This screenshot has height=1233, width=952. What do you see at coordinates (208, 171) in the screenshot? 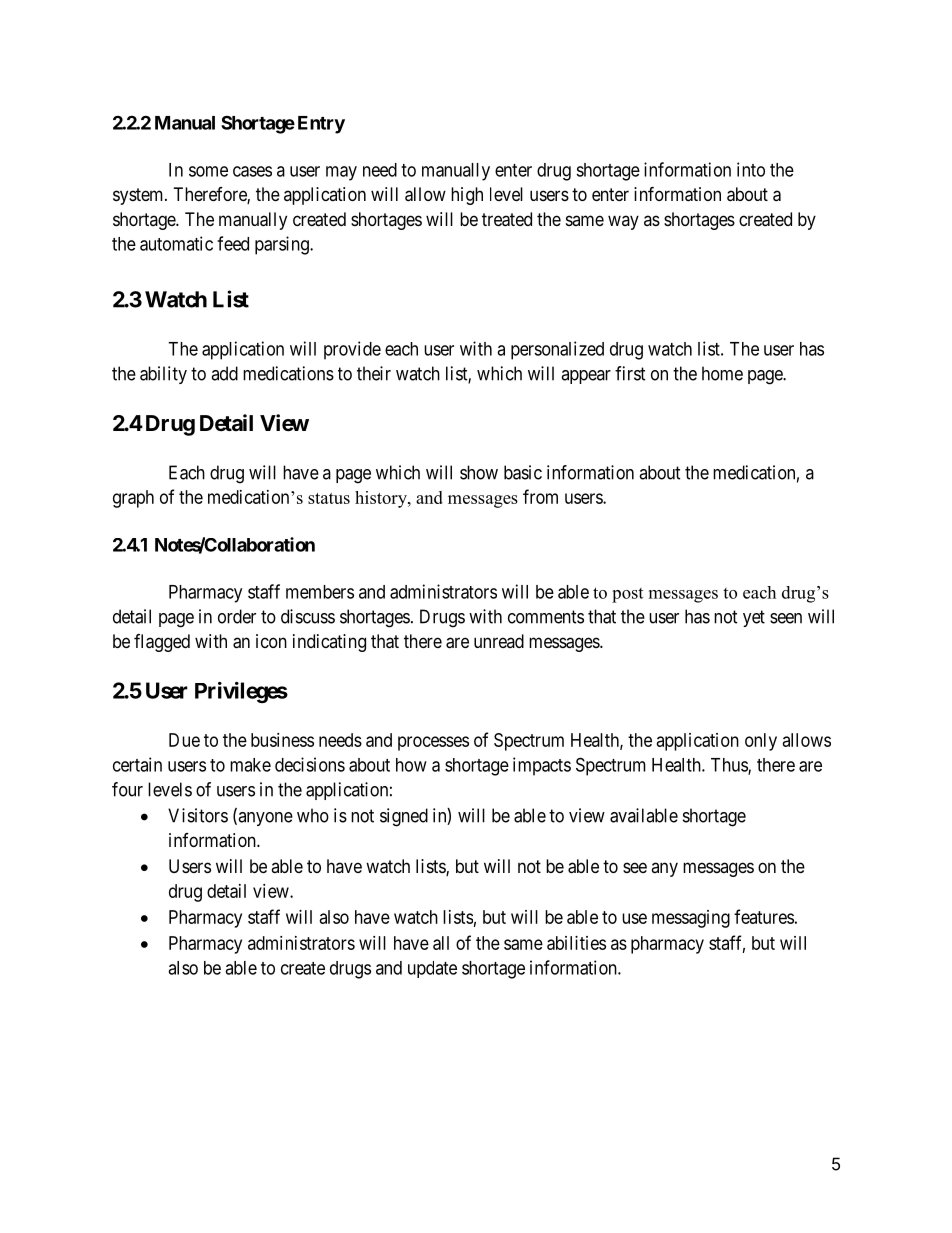
I see `some` at bounding box center [208, 171].
